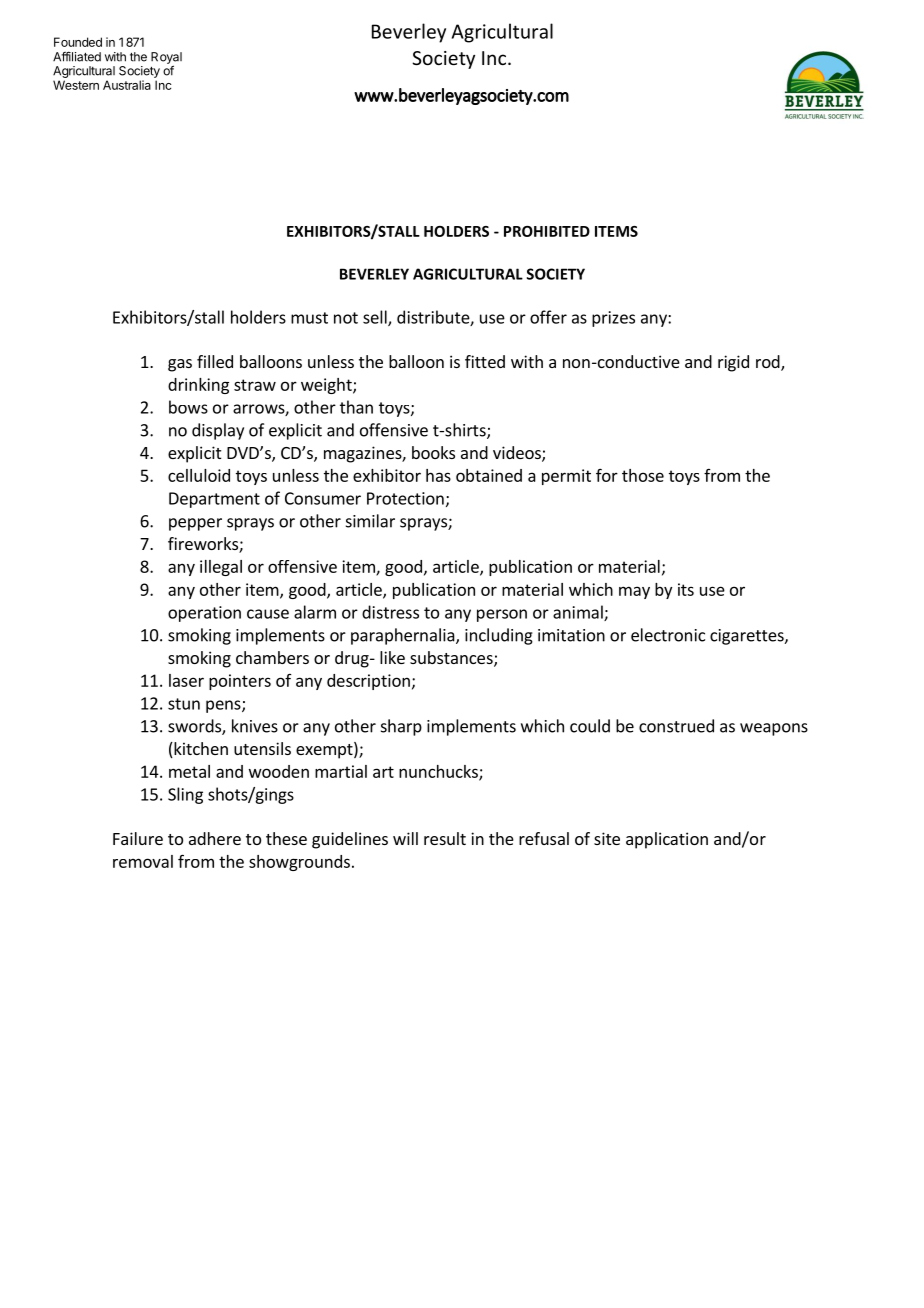  What do you see at coordinates (199, 475) in the screenshot?
I see `celluloid` at bounding box center [199, 475].
